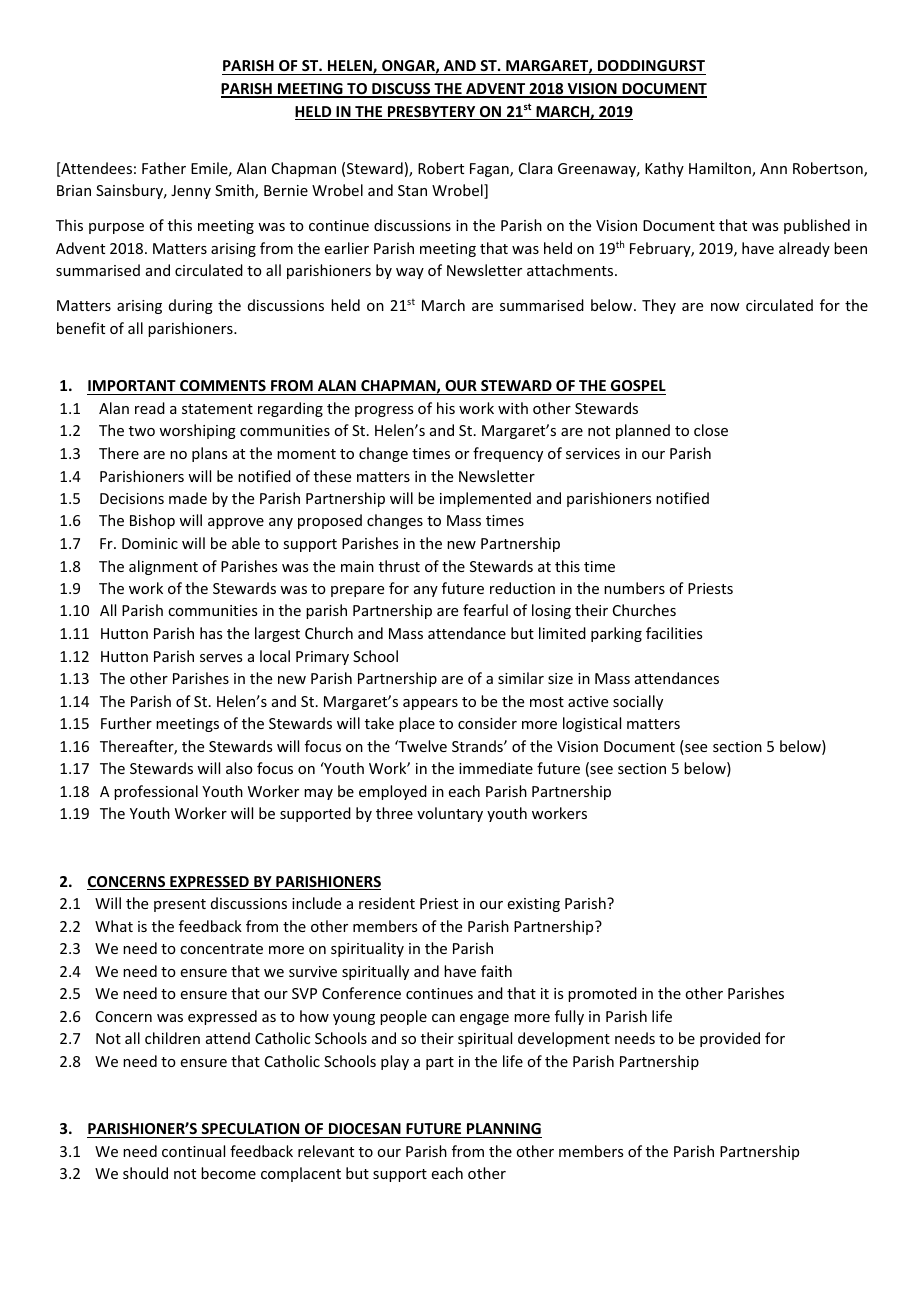  I want to click on made, so click(188, 498).
